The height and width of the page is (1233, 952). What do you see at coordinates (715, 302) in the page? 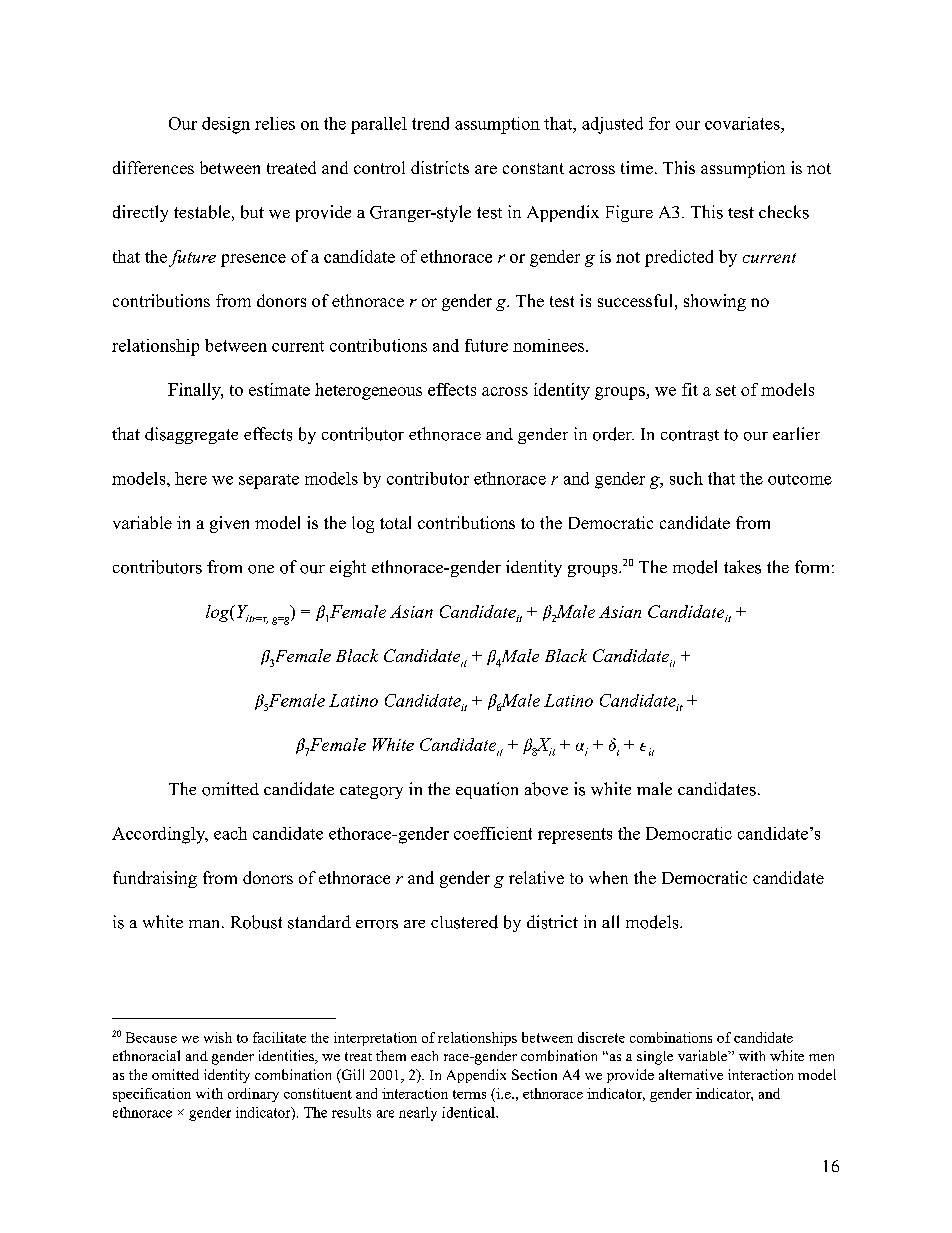
I see `showing` at bounding box center [715, 302].
